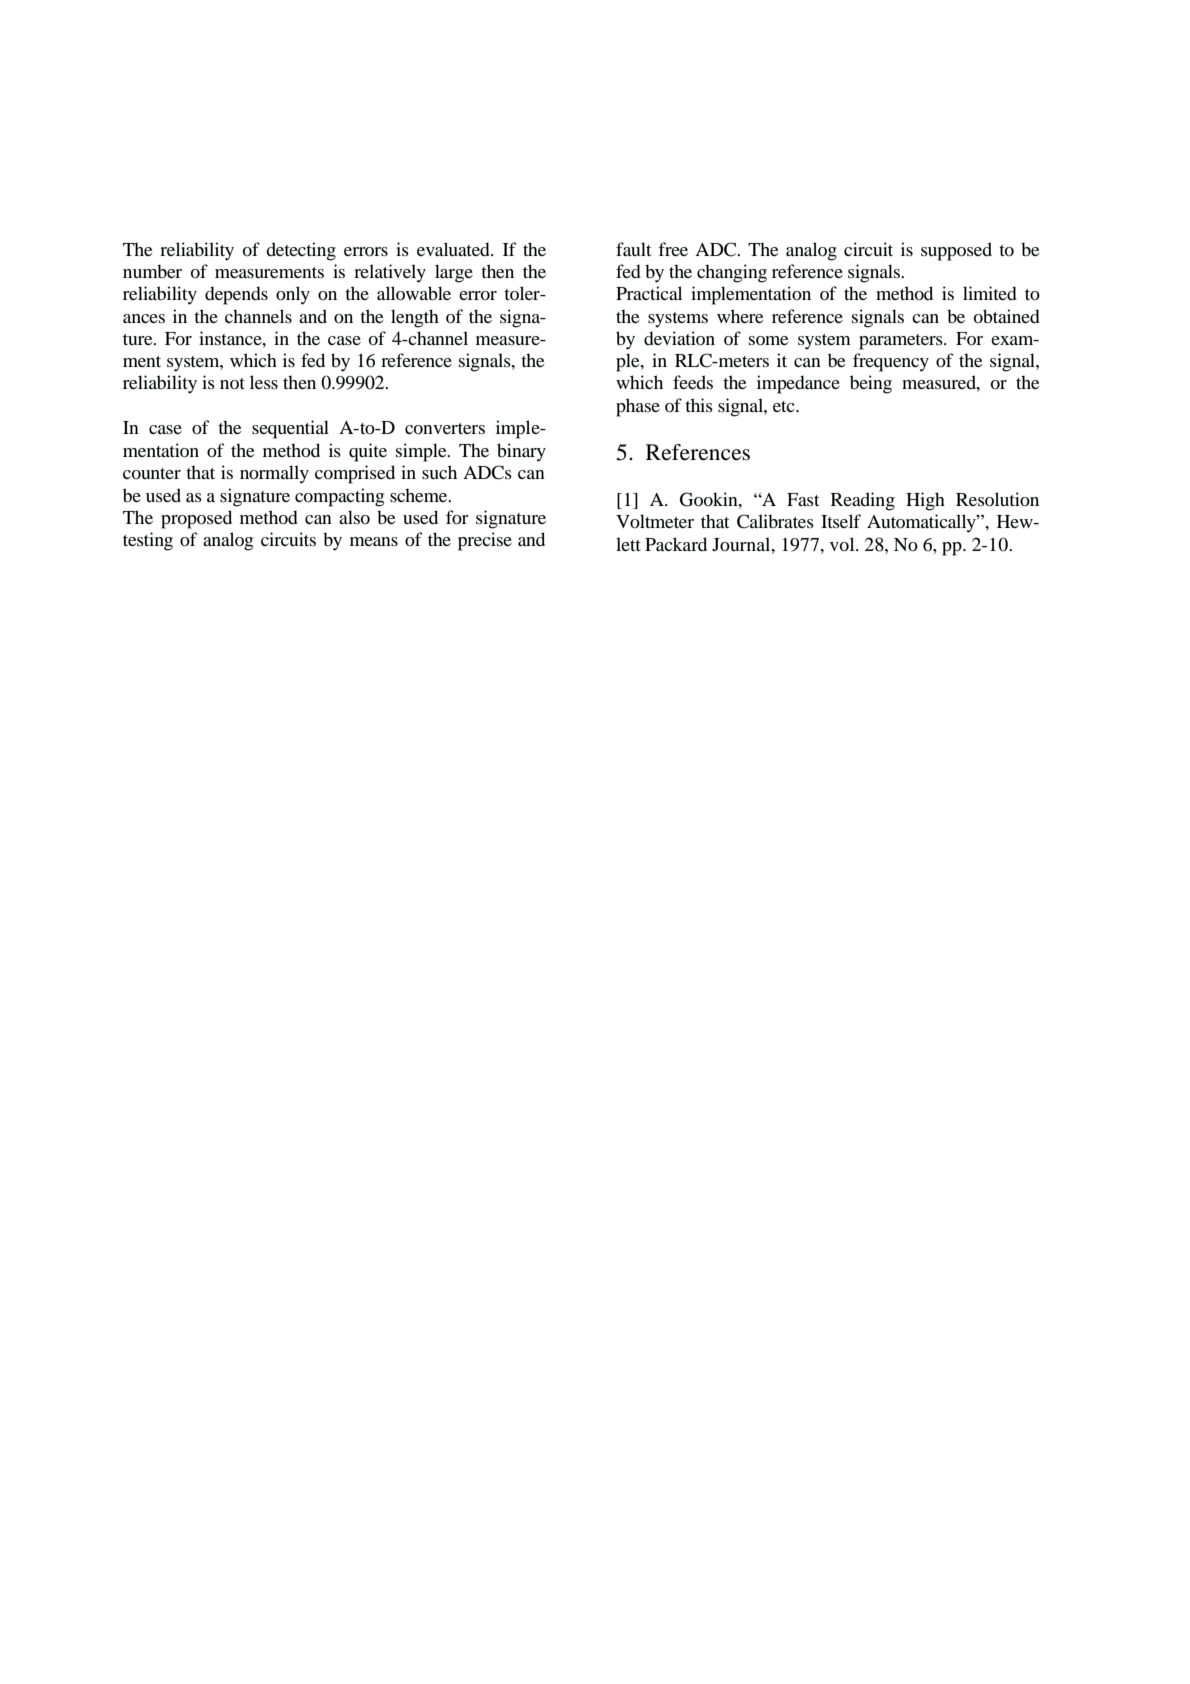 The height and width of the screenshot is (1684, 1190). I want to click on not, so click(232, 384).
